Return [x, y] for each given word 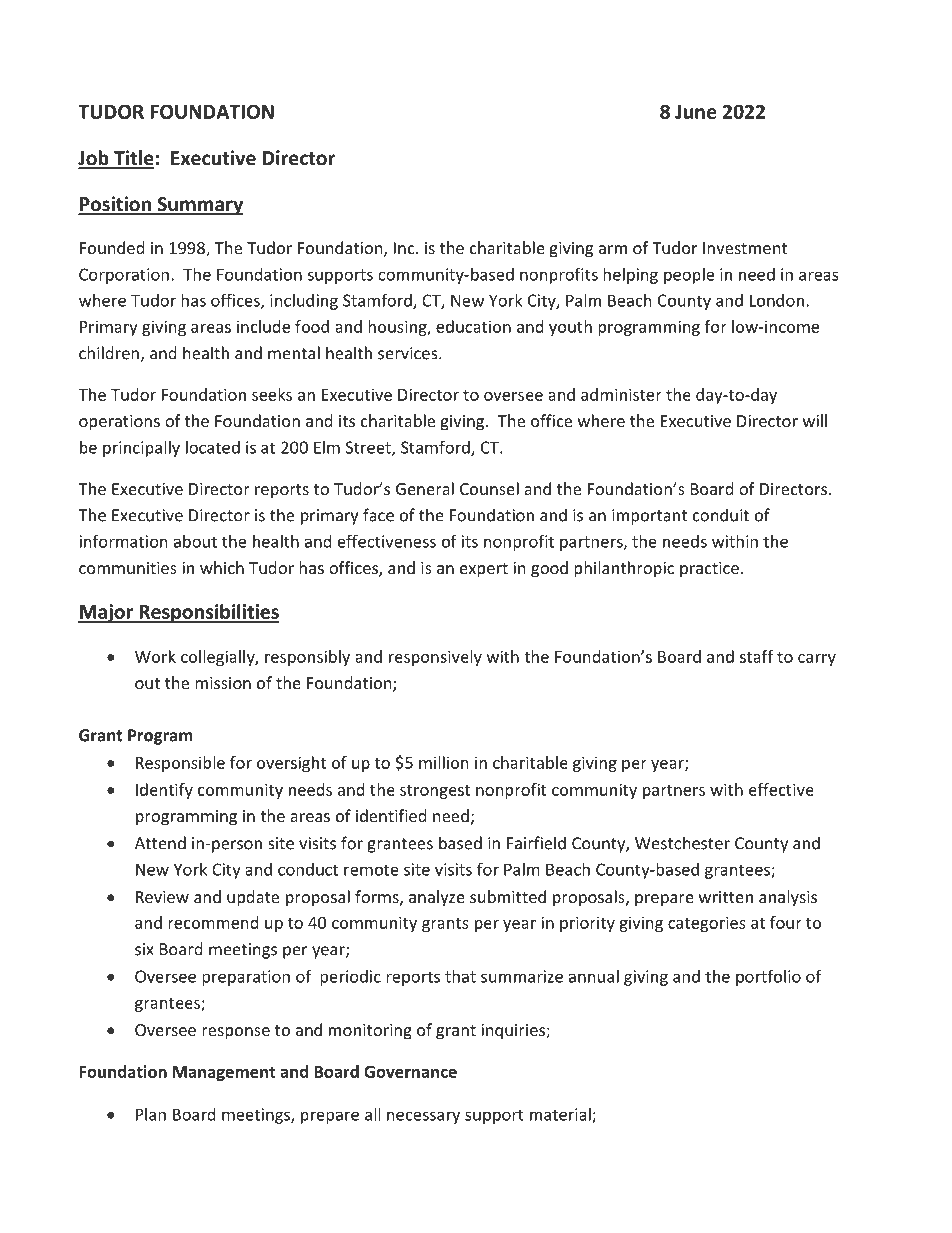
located [213, 447]
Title [133, 159]
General [425, 488]
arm [613, 249]
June [696, 112]
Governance [410, 1071]
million [444, 762]
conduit [721, 515]
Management [224, 1073]
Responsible [180, 764]
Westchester [682, 843]
